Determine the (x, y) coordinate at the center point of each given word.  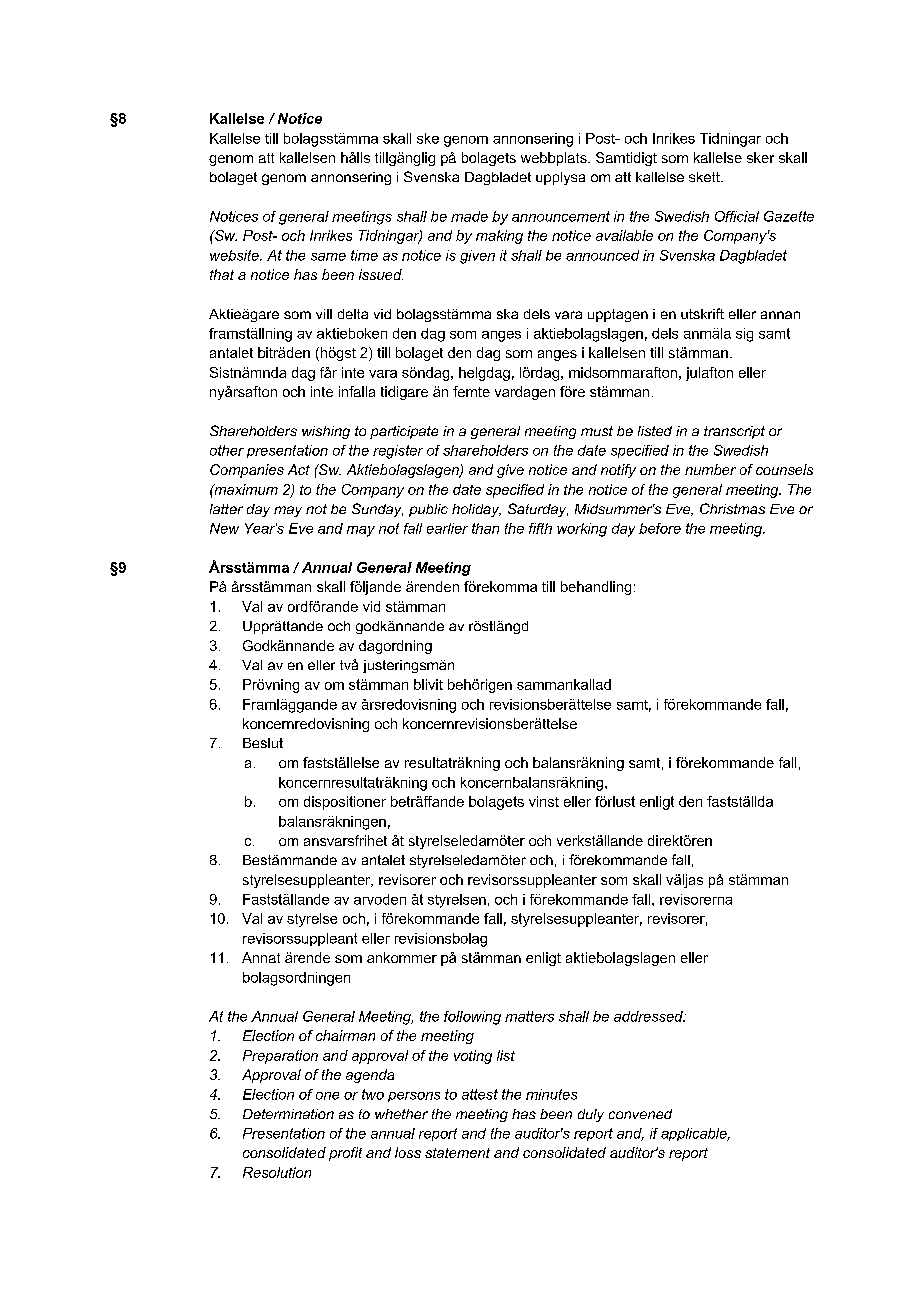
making (499, 237)
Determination (288, 1114)
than (485, 528)
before (660, 528)
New (224, 528)
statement (457, 1153)
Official (737, 216)
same (328, 257)
